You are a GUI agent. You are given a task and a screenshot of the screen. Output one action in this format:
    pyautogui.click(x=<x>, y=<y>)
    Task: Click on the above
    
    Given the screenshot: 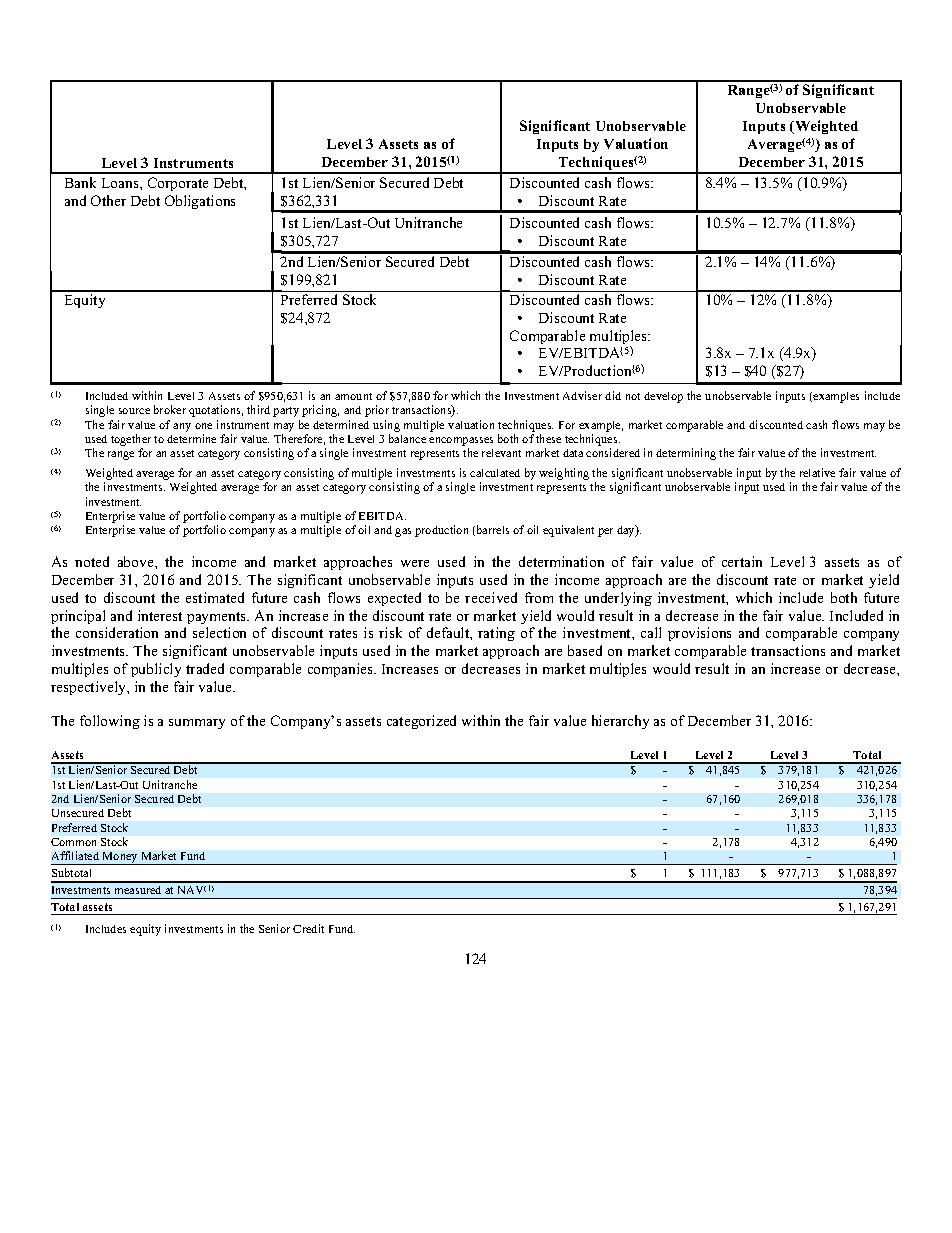 What is the action you would take?
    pyautogui.click(x=137, y=561)
